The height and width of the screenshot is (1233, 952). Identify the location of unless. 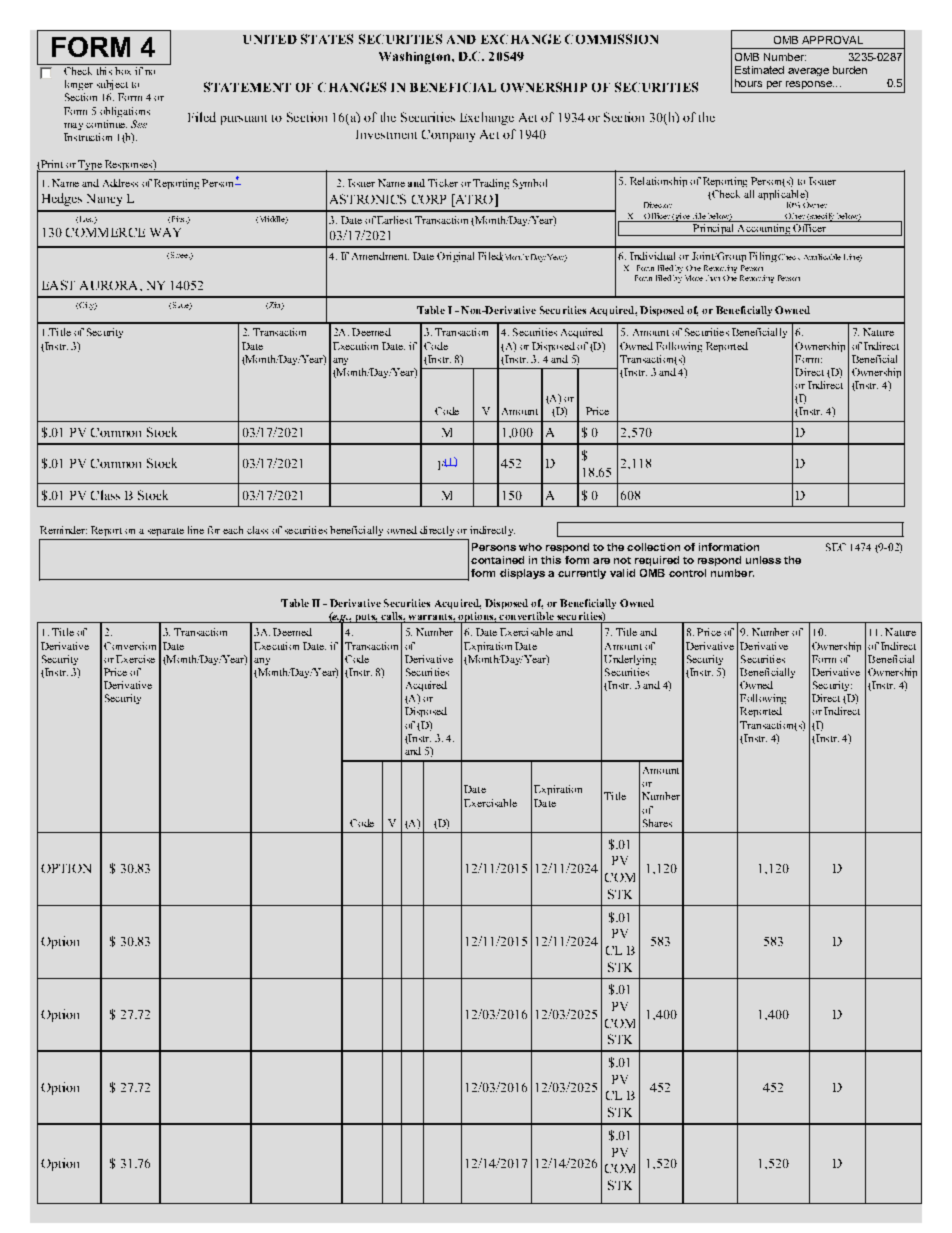
(763, 560).
